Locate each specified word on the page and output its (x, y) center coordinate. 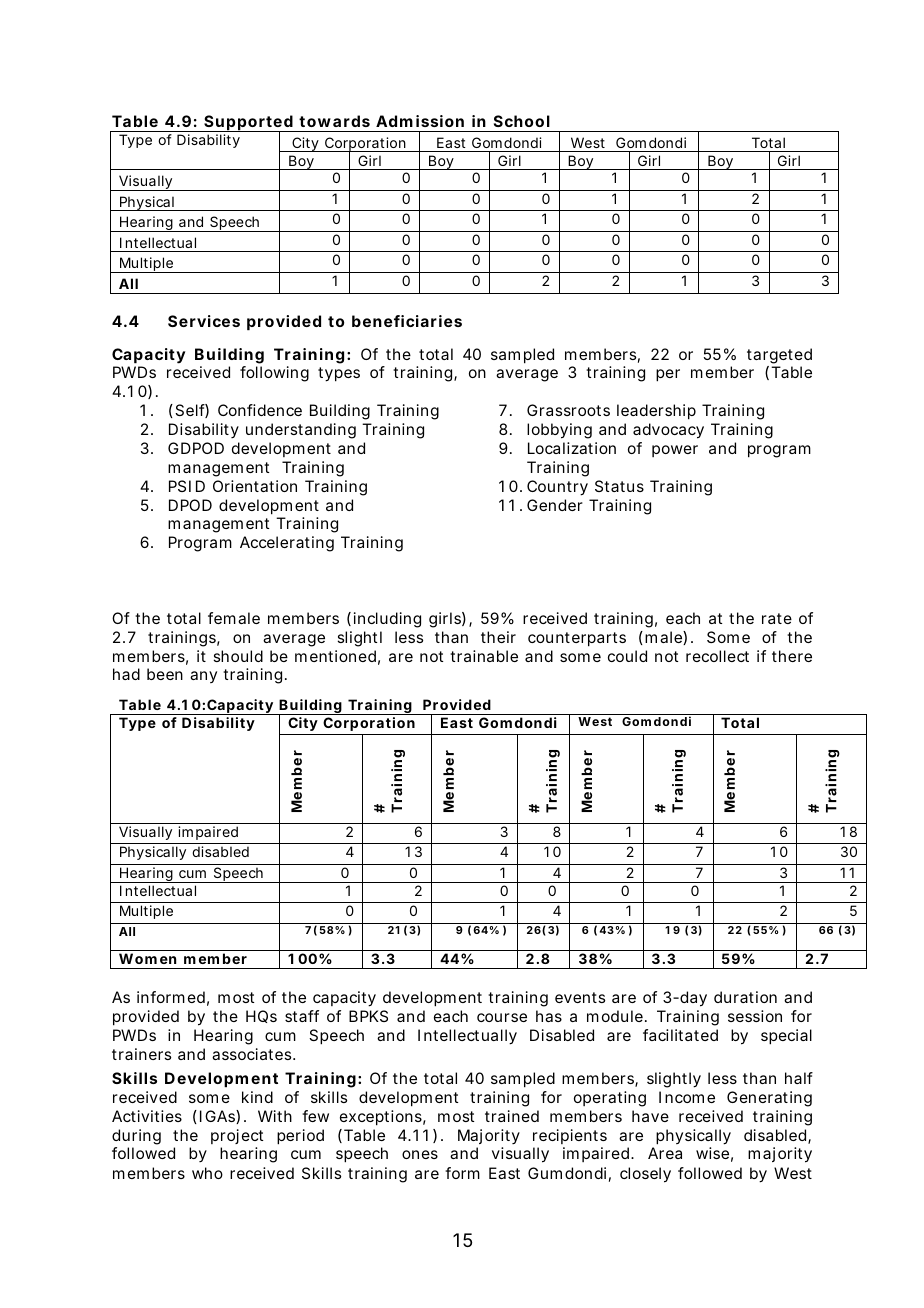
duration (745, 997)
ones (420, 1154)
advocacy (668, 431)
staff (302, 1016)
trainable (484, 656)
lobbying (559, 431)
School (522, 121)
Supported (248, 124)
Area (665, 1153)
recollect (717, 656)
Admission (420, 121)
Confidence (260, 410)
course (502, 1017)
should (238, 656)
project (237, 1136)
